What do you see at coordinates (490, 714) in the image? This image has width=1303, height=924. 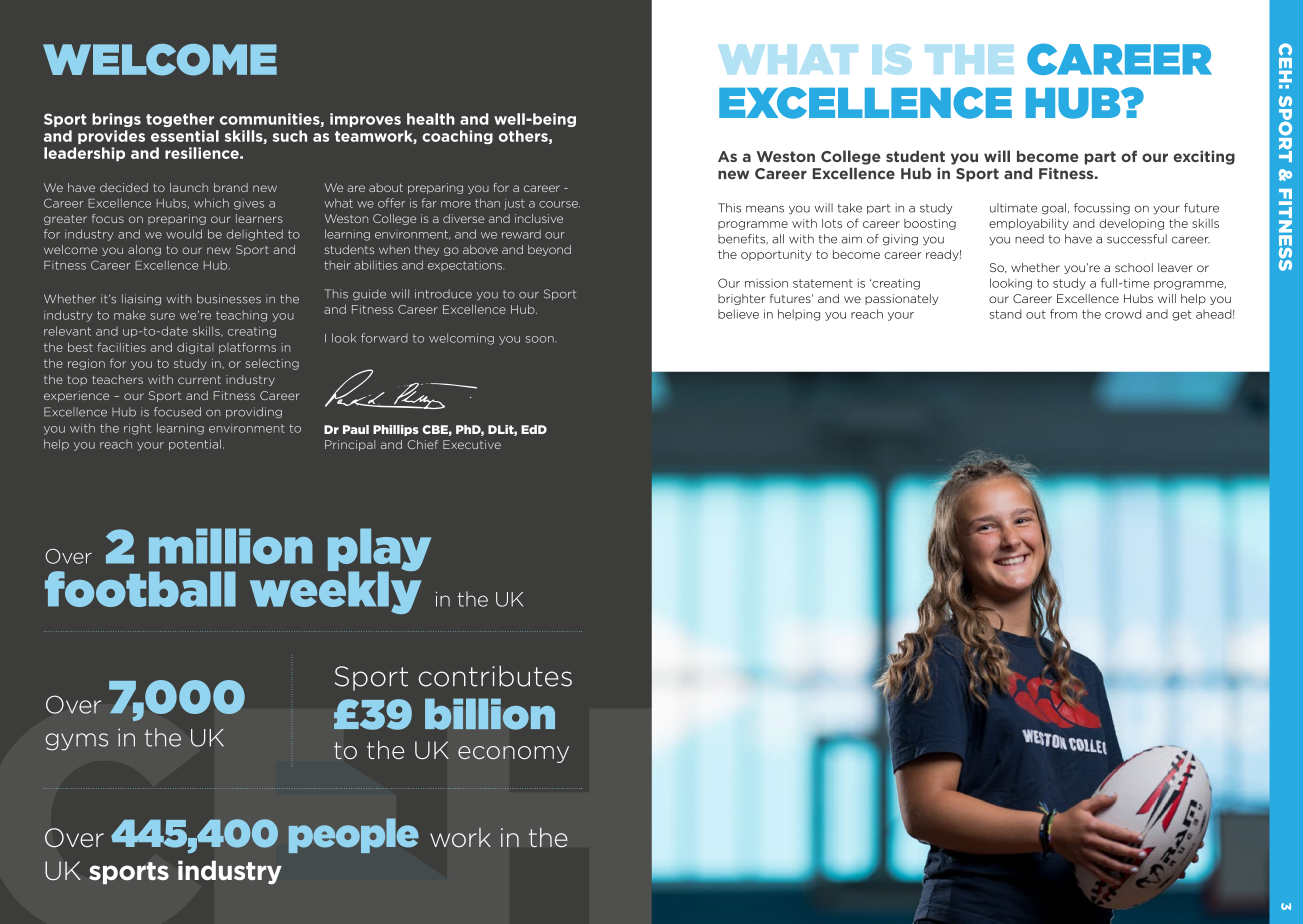 I see `billion` at bounding box center [490, 714].
